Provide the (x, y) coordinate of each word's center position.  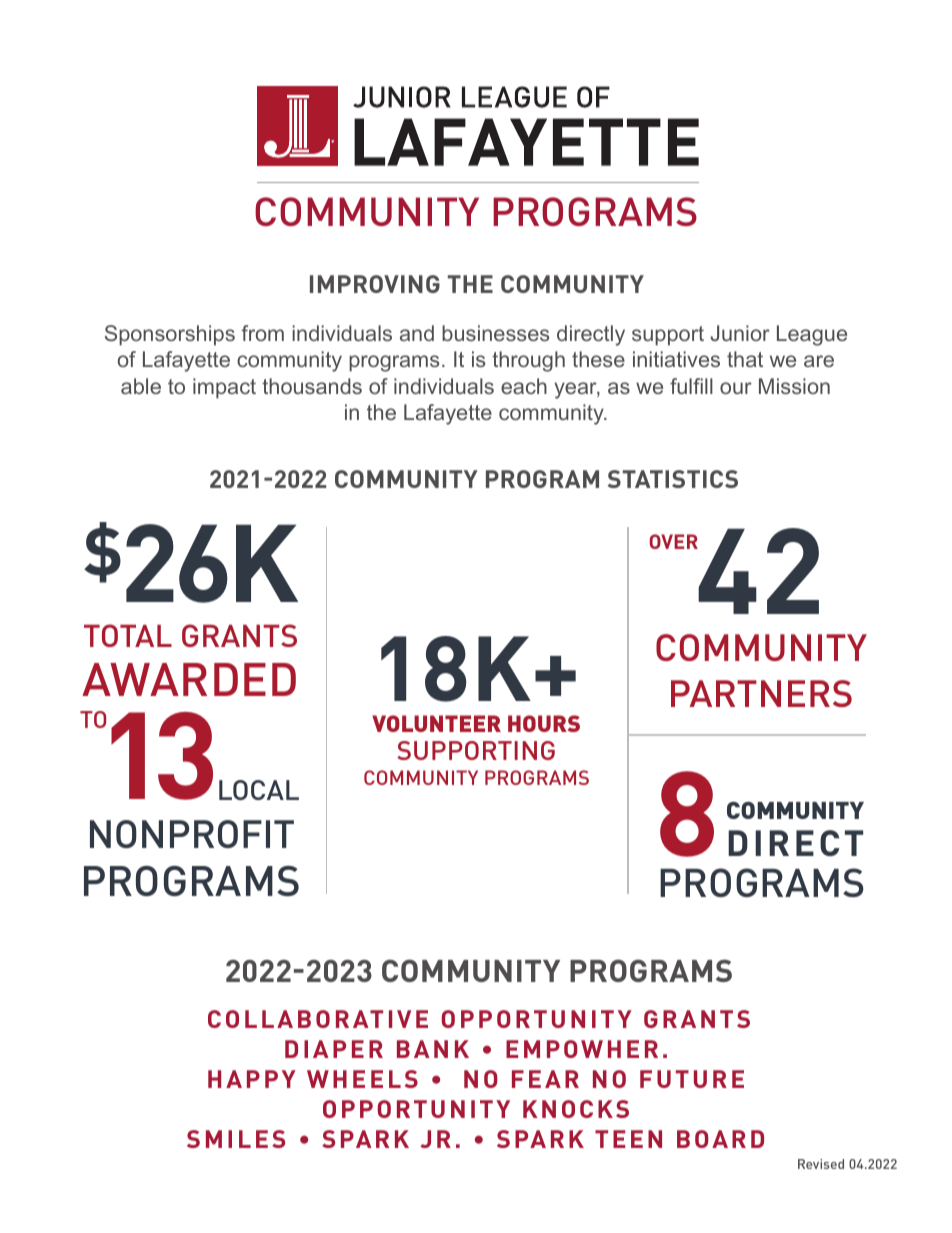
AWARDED (189, 679)
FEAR (545, 1079)
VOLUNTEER (436, 723)
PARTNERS (761, 693)
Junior (740, 333)
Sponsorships (170, 335)
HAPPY (252, 1079)
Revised (821, 1164)
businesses (495, 333)
